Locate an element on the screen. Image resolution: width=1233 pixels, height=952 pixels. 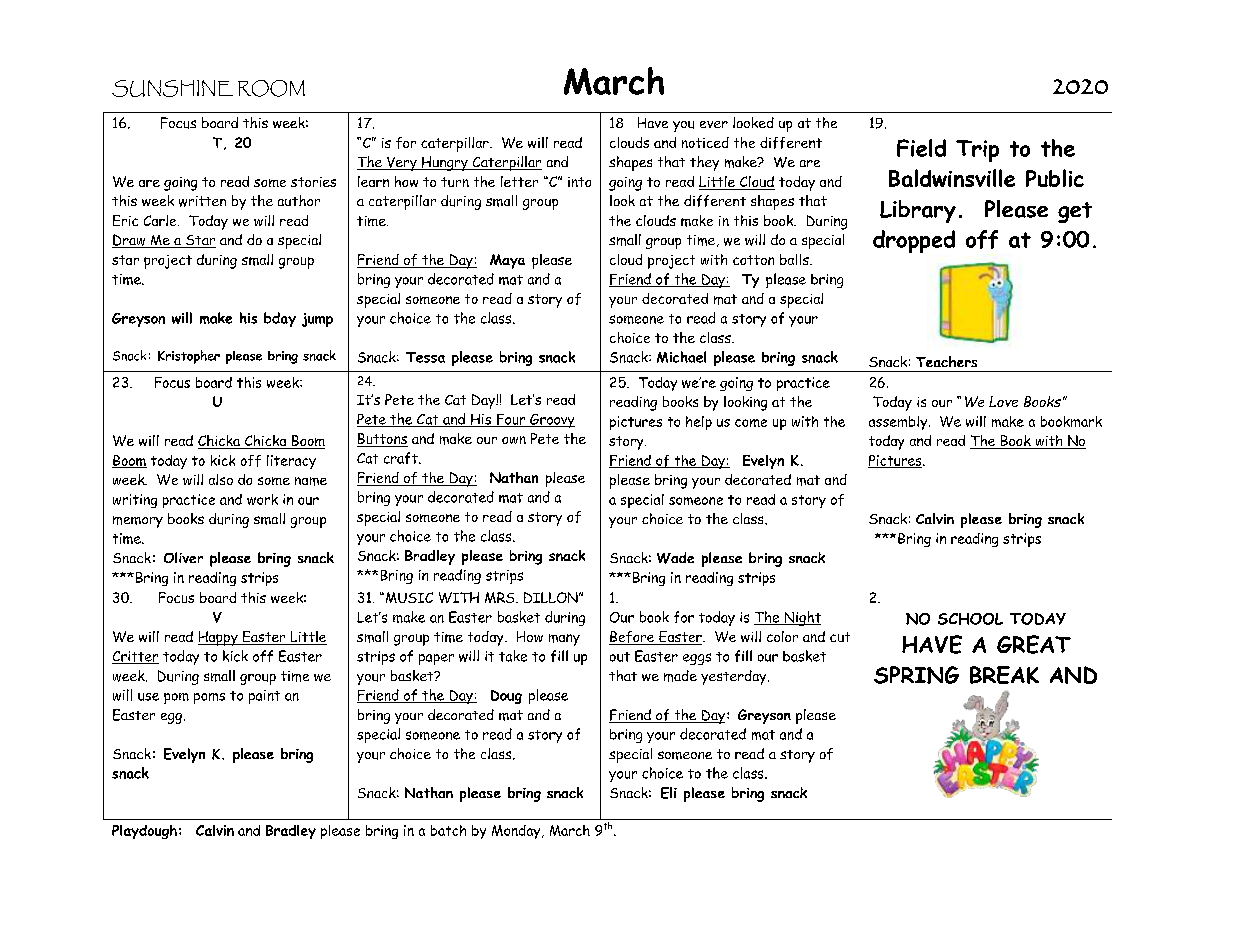
assembly is located at coordinates (899, 423).
